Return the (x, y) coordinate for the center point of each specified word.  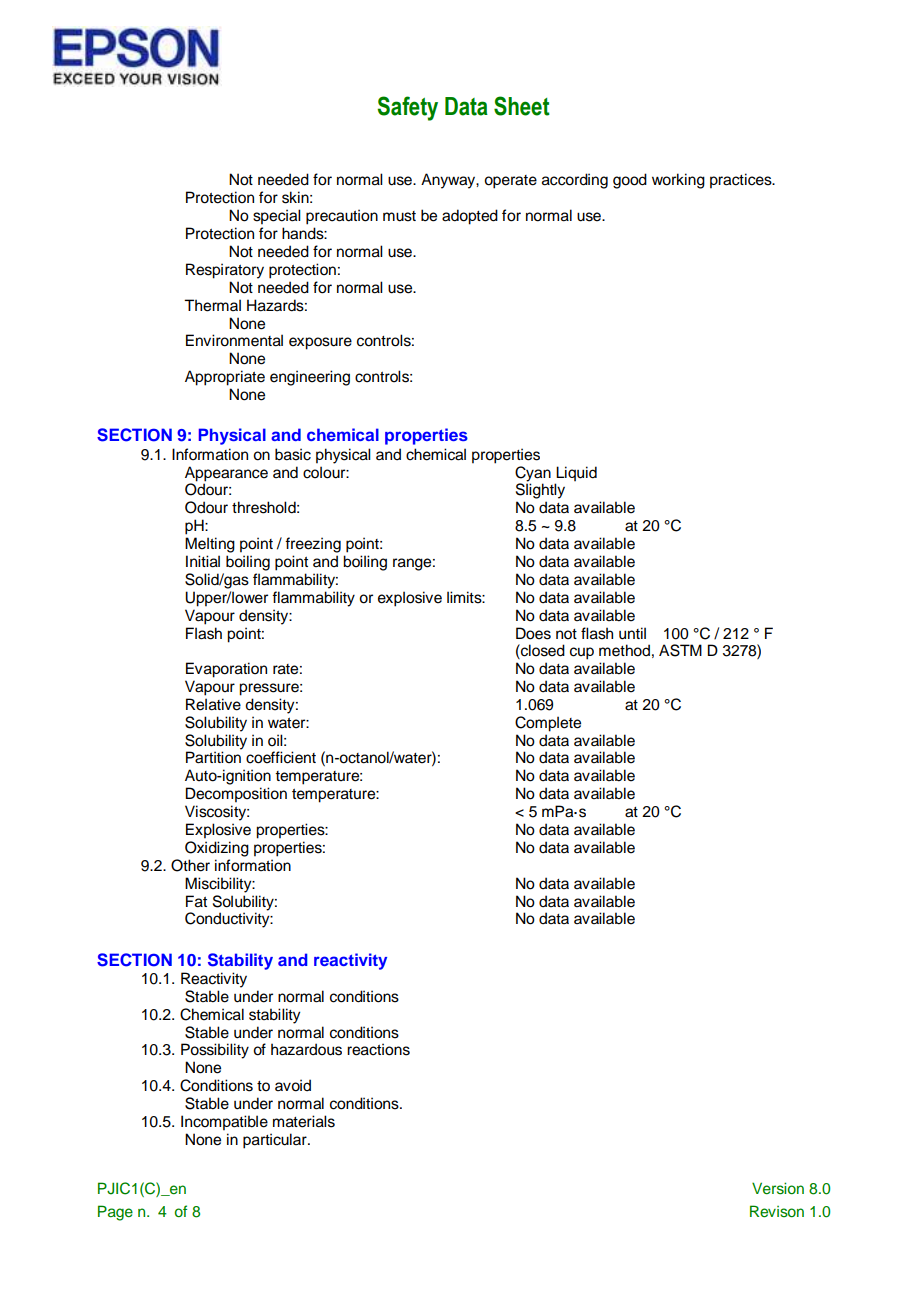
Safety (407, 108)
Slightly (540, 490)
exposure (320, 343)
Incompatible (224, 1123)
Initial (203, 561)
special (277, 217)
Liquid (576, 474)
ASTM (680, 650)
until (632, 633)
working (678, 181)
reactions (378, 1049)
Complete (548, 724)
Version (778, 1188)
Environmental (234, 340)
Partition (213, 757)
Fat (196, 901)
